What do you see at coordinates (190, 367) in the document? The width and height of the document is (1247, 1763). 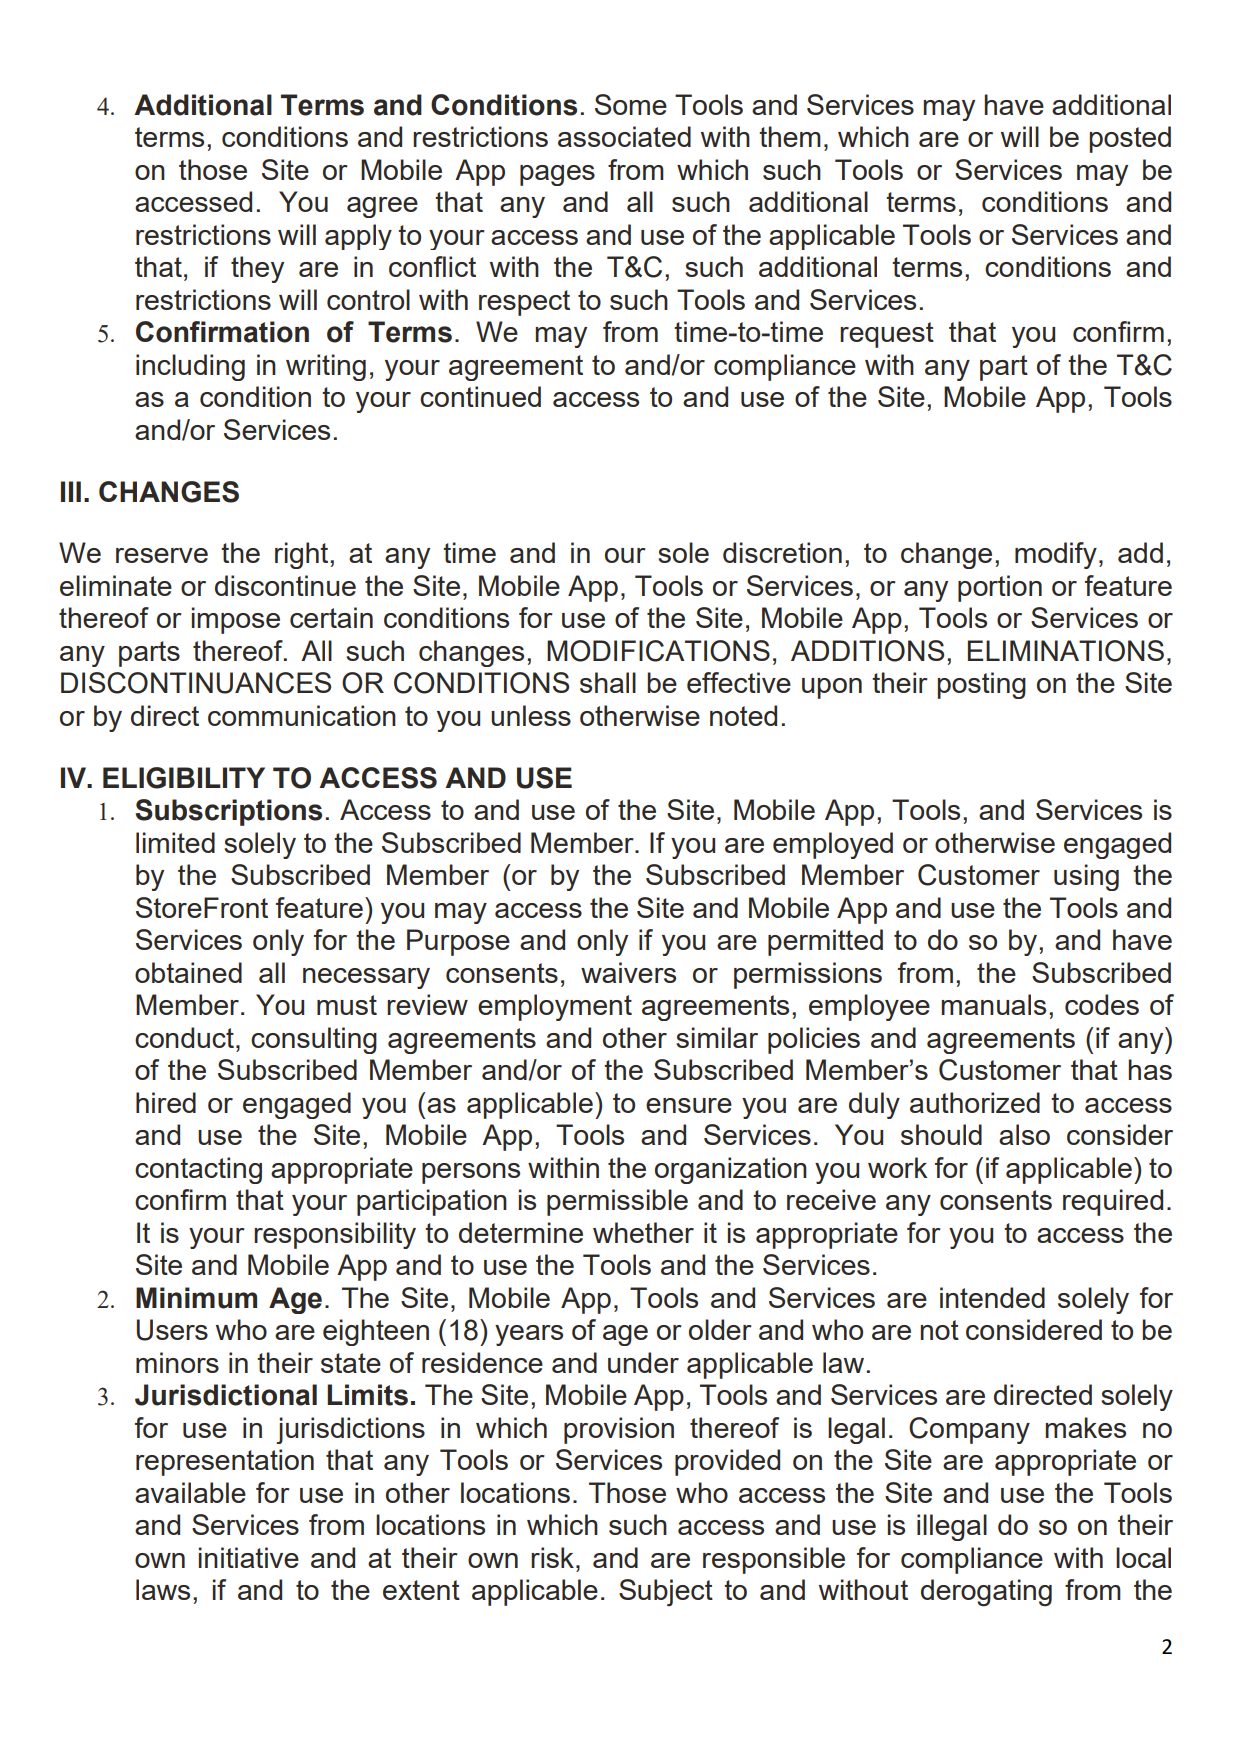 I see `including` at bounding box center [190, 367].
